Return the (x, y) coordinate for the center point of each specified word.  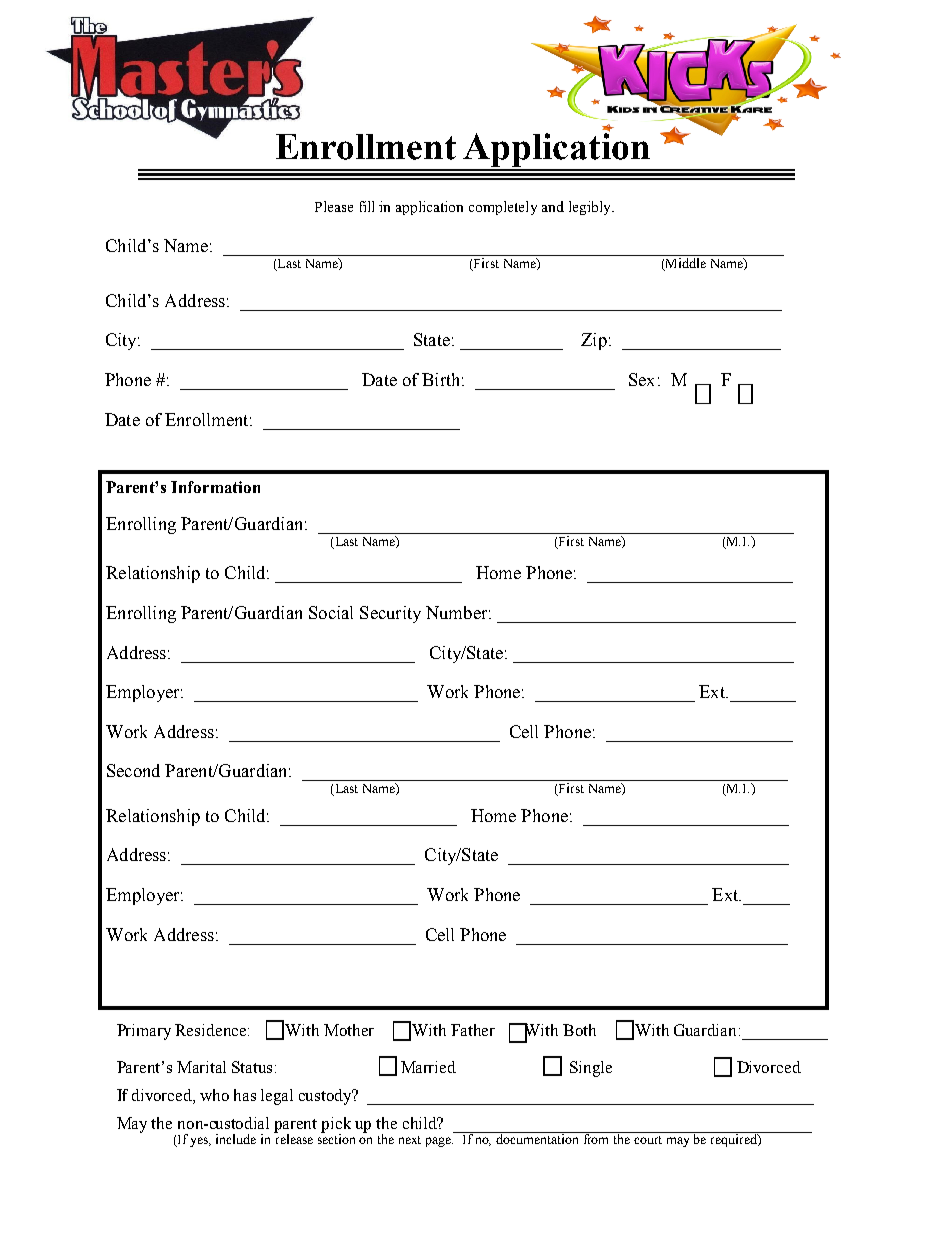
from (597, 1138)
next (410, 1140)
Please (334, 206)
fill (367, 206)
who (214, 1095)
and (553, 206)
